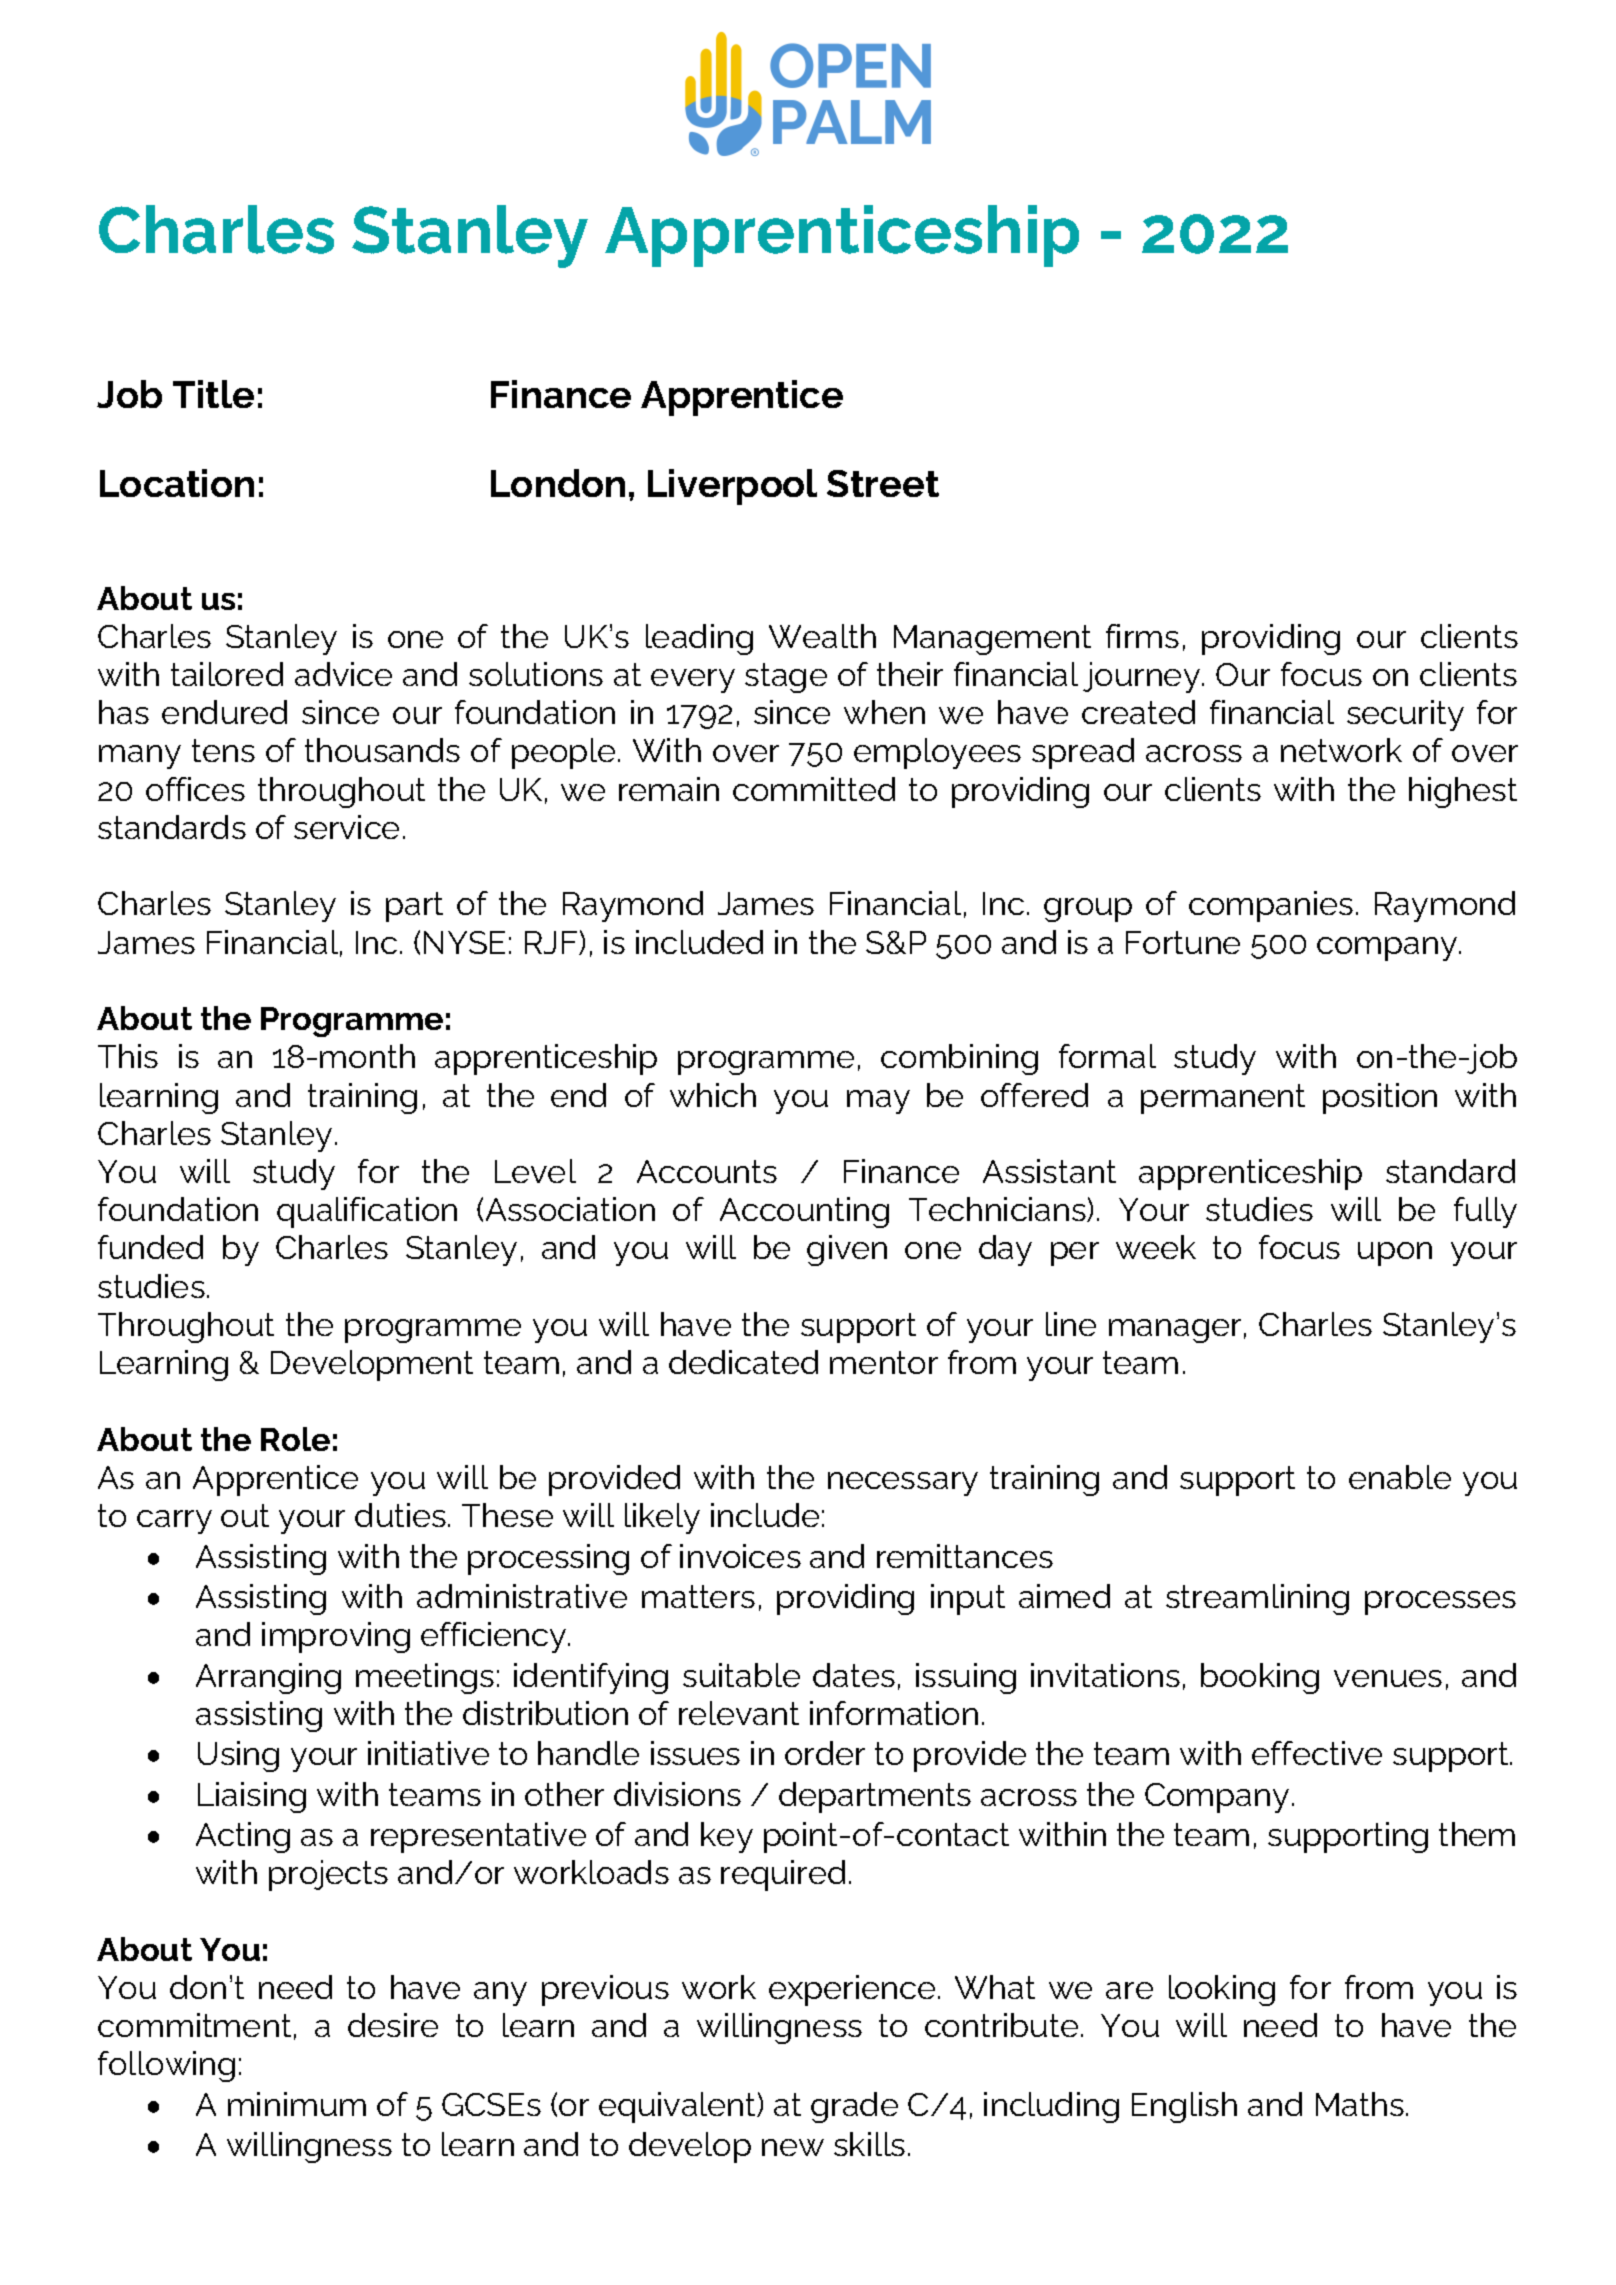  Describe the element at coordinates (847, 1250) in the screenshot. I see `given` at that location.
